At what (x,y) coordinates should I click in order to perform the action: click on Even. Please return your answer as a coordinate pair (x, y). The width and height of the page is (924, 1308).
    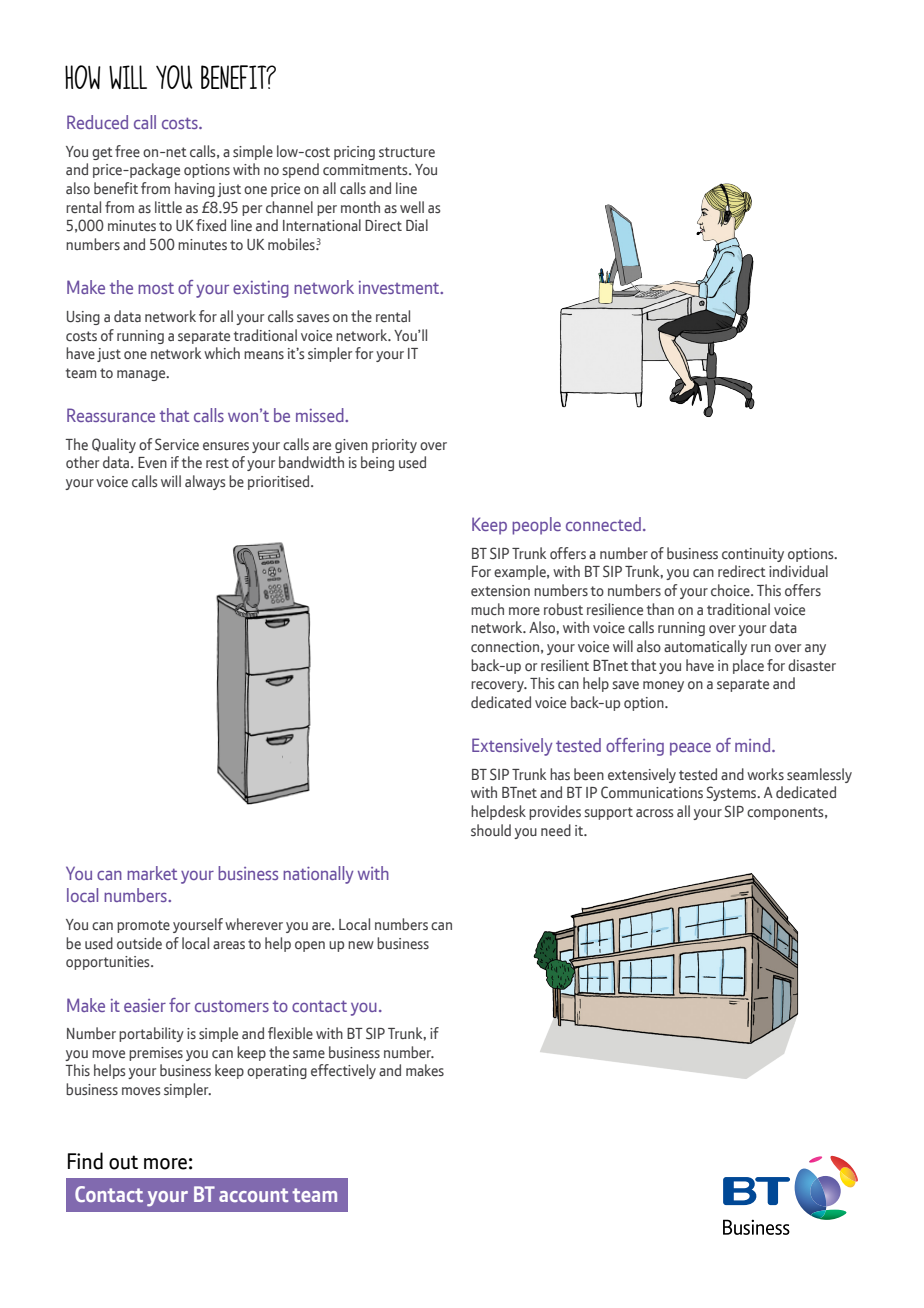
    Looking at the image, I should click on (152, 462).
